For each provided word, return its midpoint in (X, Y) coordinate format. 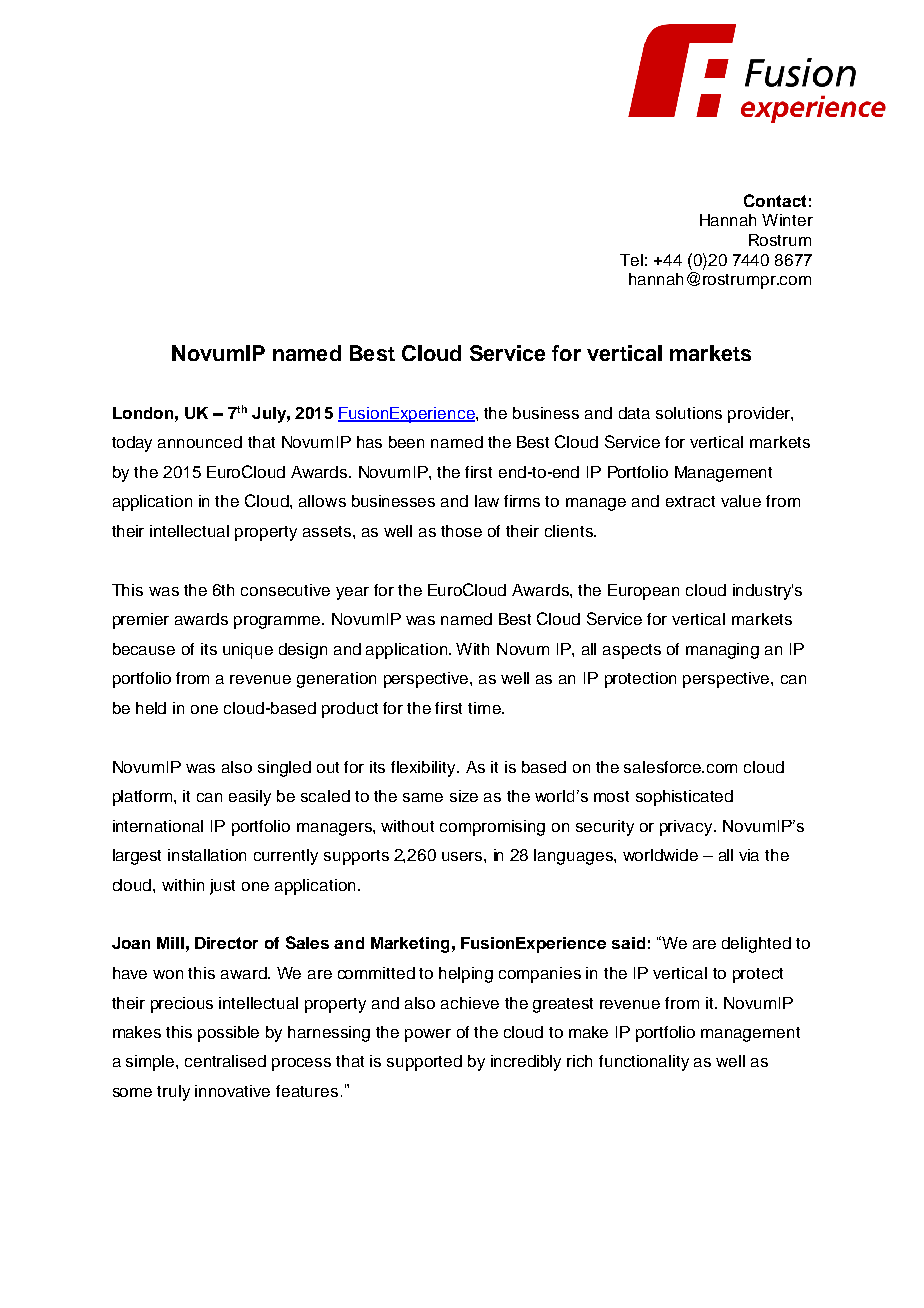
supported (424, 1063)
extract (690, 501)
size (464, 796)
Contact (775, 200)
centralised (225, 1061)
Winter (787, 220)
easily (250, 798)
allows (322, 501)
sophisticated (684, 798)
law (487, 501)
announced (200, 442)
